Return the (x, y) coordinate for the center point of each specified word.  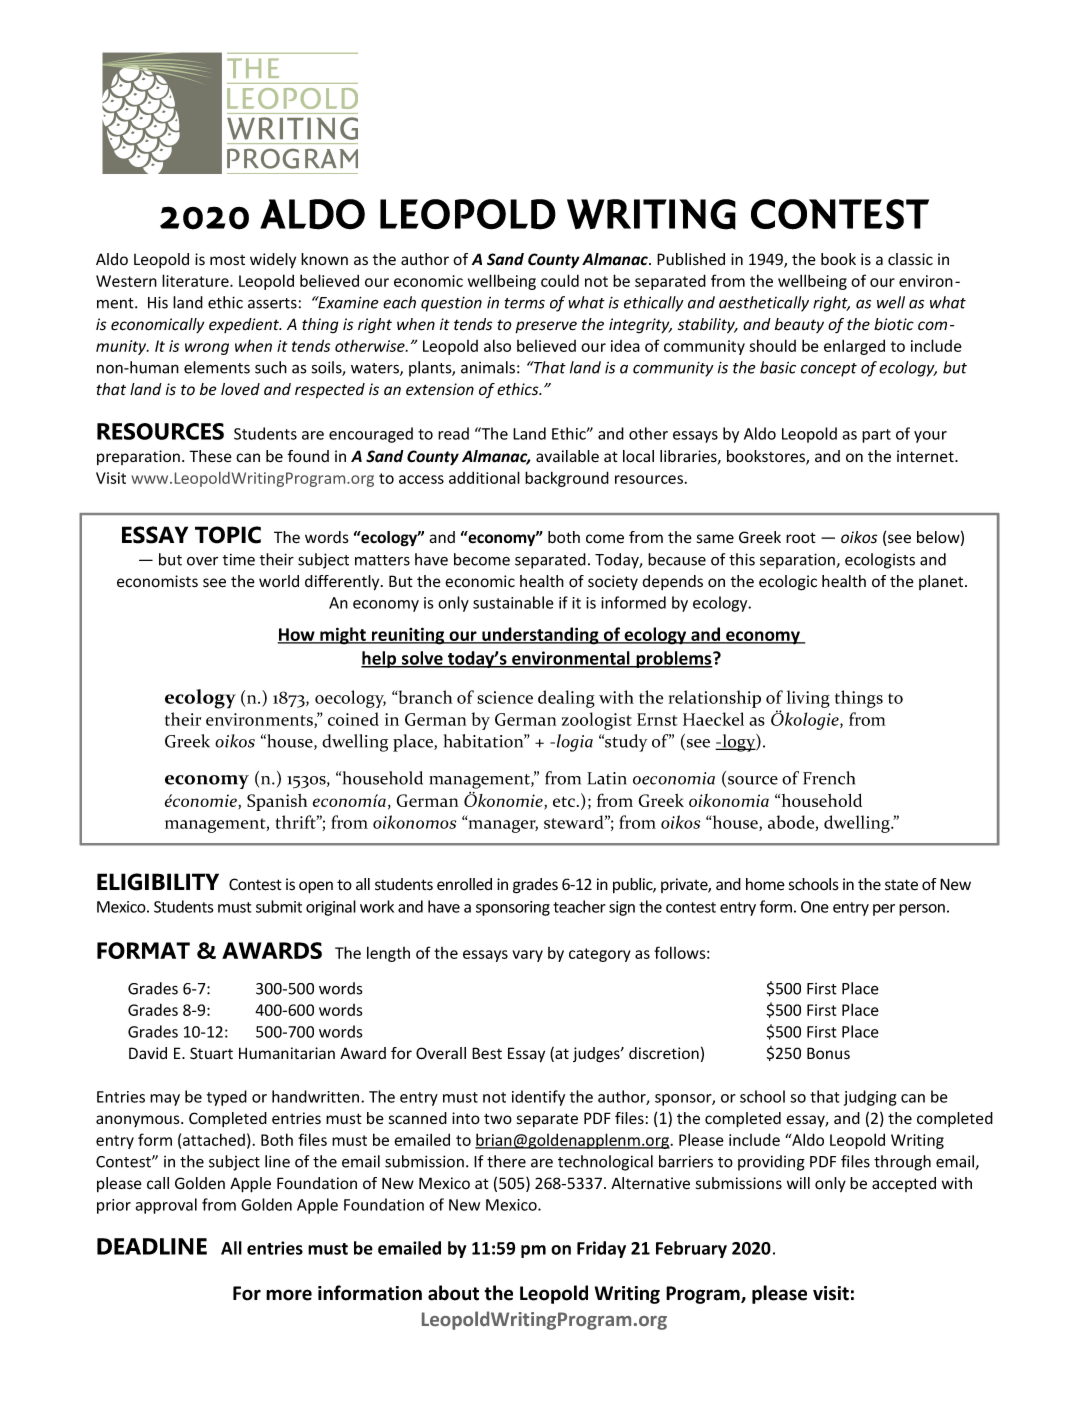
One (815, 907)
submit (279, 906)
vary (527, 956)
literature (196, 280)
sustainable (513, 602)
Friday (601, 1249)
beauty (799, 325)
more (289, 1295)
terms (525, 303)
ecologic (788, 583)
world (279, 581)
